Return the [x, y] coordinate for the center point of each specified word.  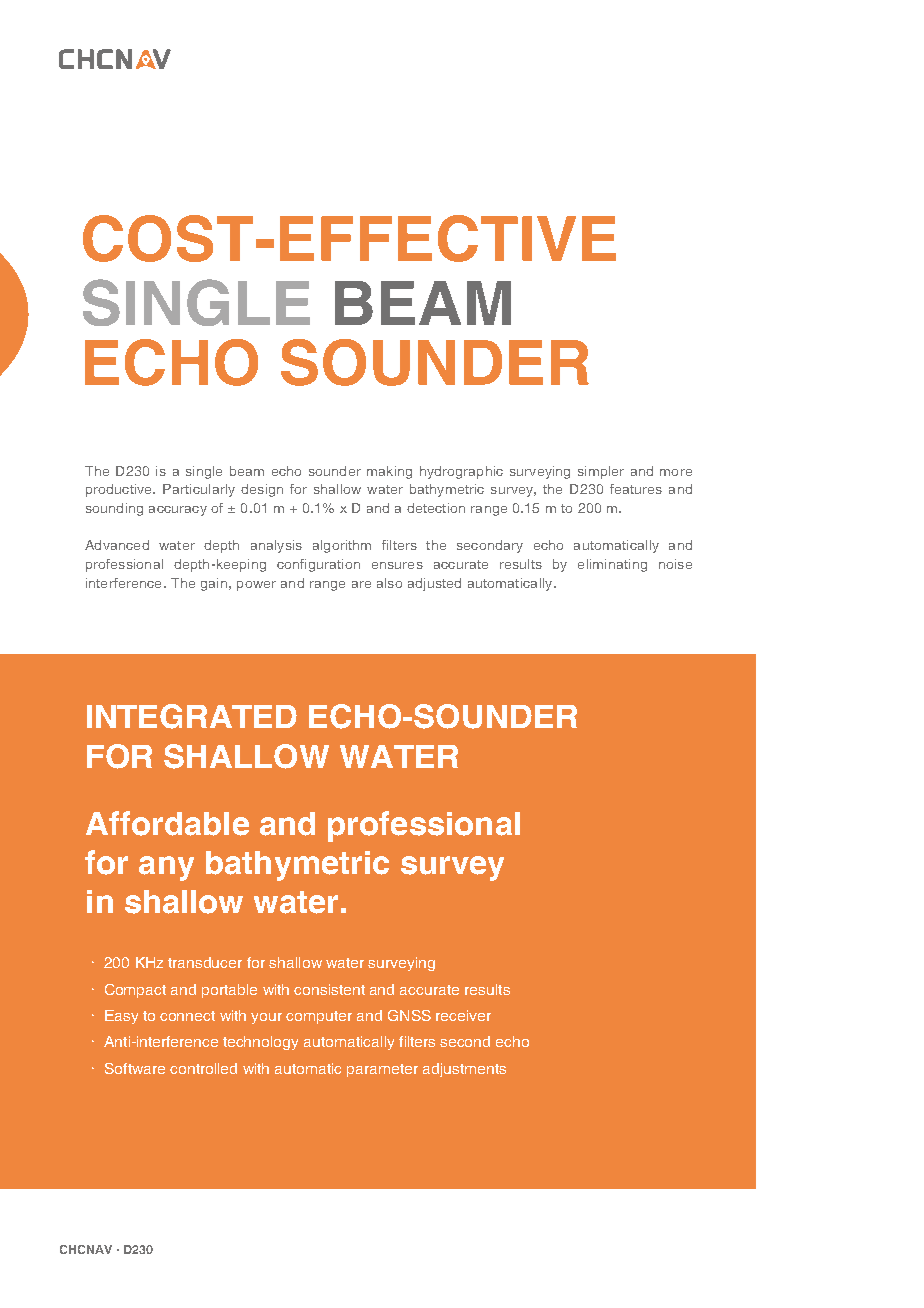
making [389, 472]
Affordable [167, 823]
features [636, 489]
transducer [205, 962]
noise [675, 564]
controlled [203, 1068]
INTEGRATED [192, 716]
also [389, 583]
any [166, 868]
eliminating [612, 565]
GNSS [409, 1015]
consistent [329, 989]
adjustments [464, 1070]
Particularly [199, 490]
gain [214, 584]
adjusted [434, 584]
